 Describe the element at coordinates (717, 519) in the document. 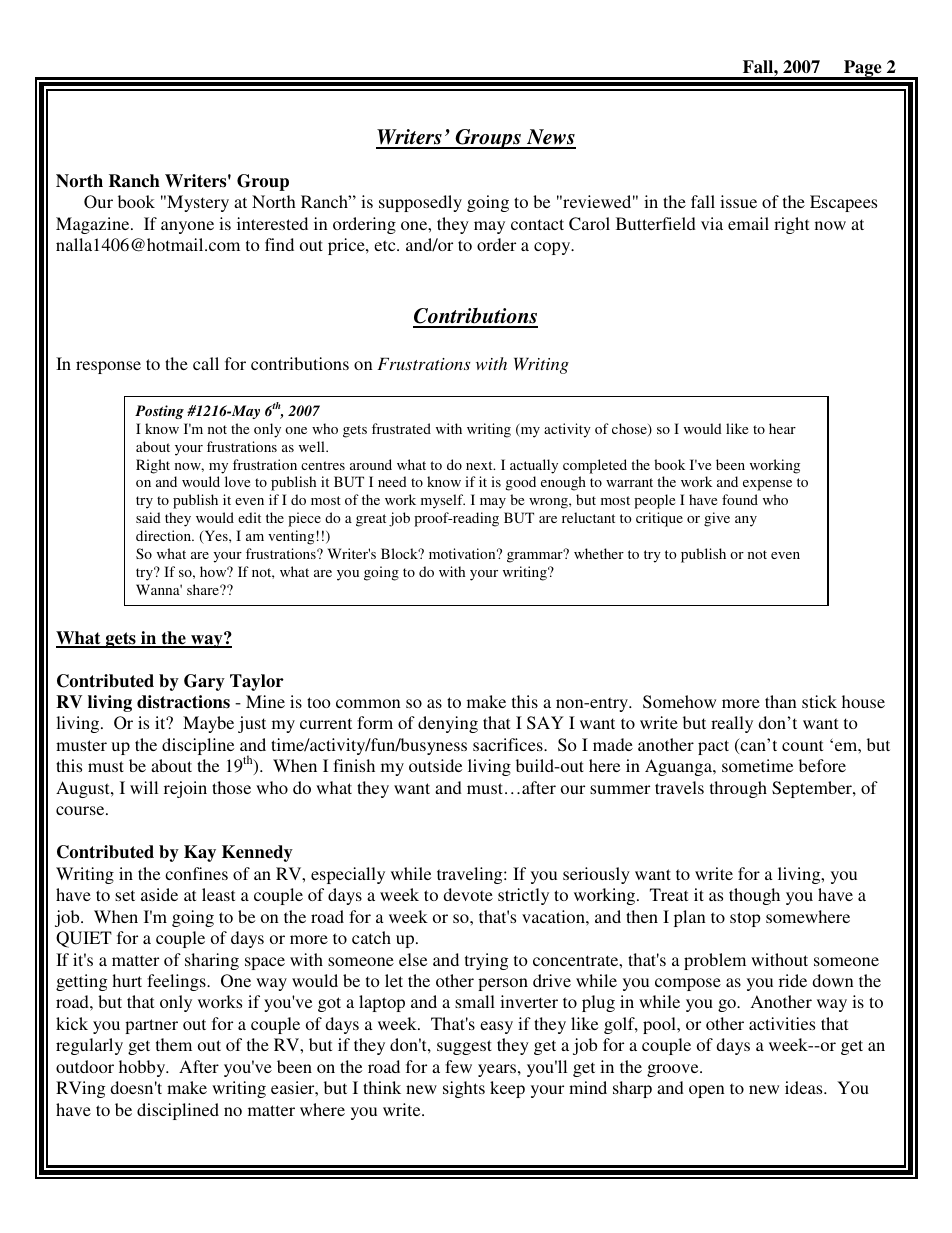

I see `give` at that location.
